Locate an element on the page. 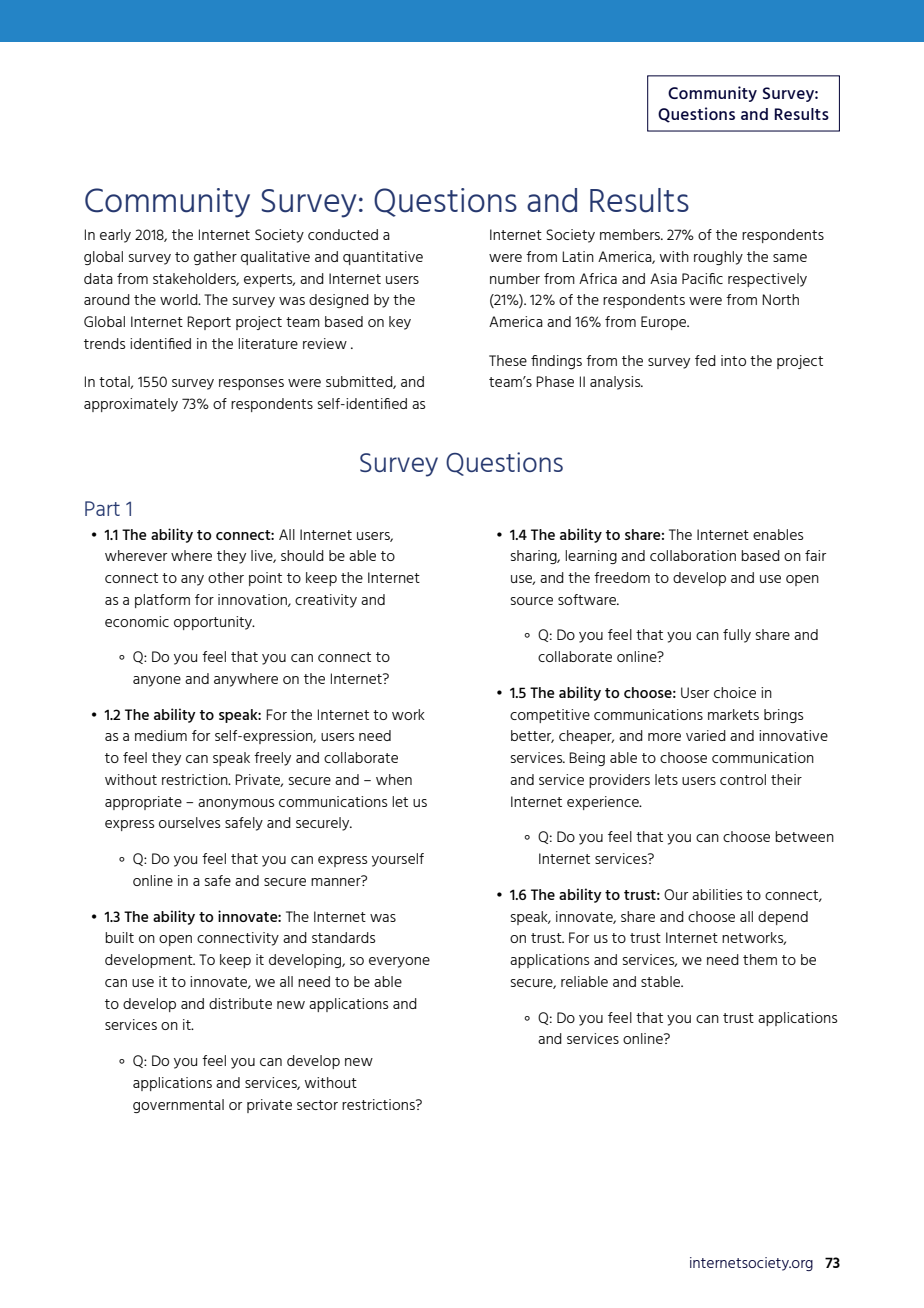  roughly is located at coordinates (718, 258).
